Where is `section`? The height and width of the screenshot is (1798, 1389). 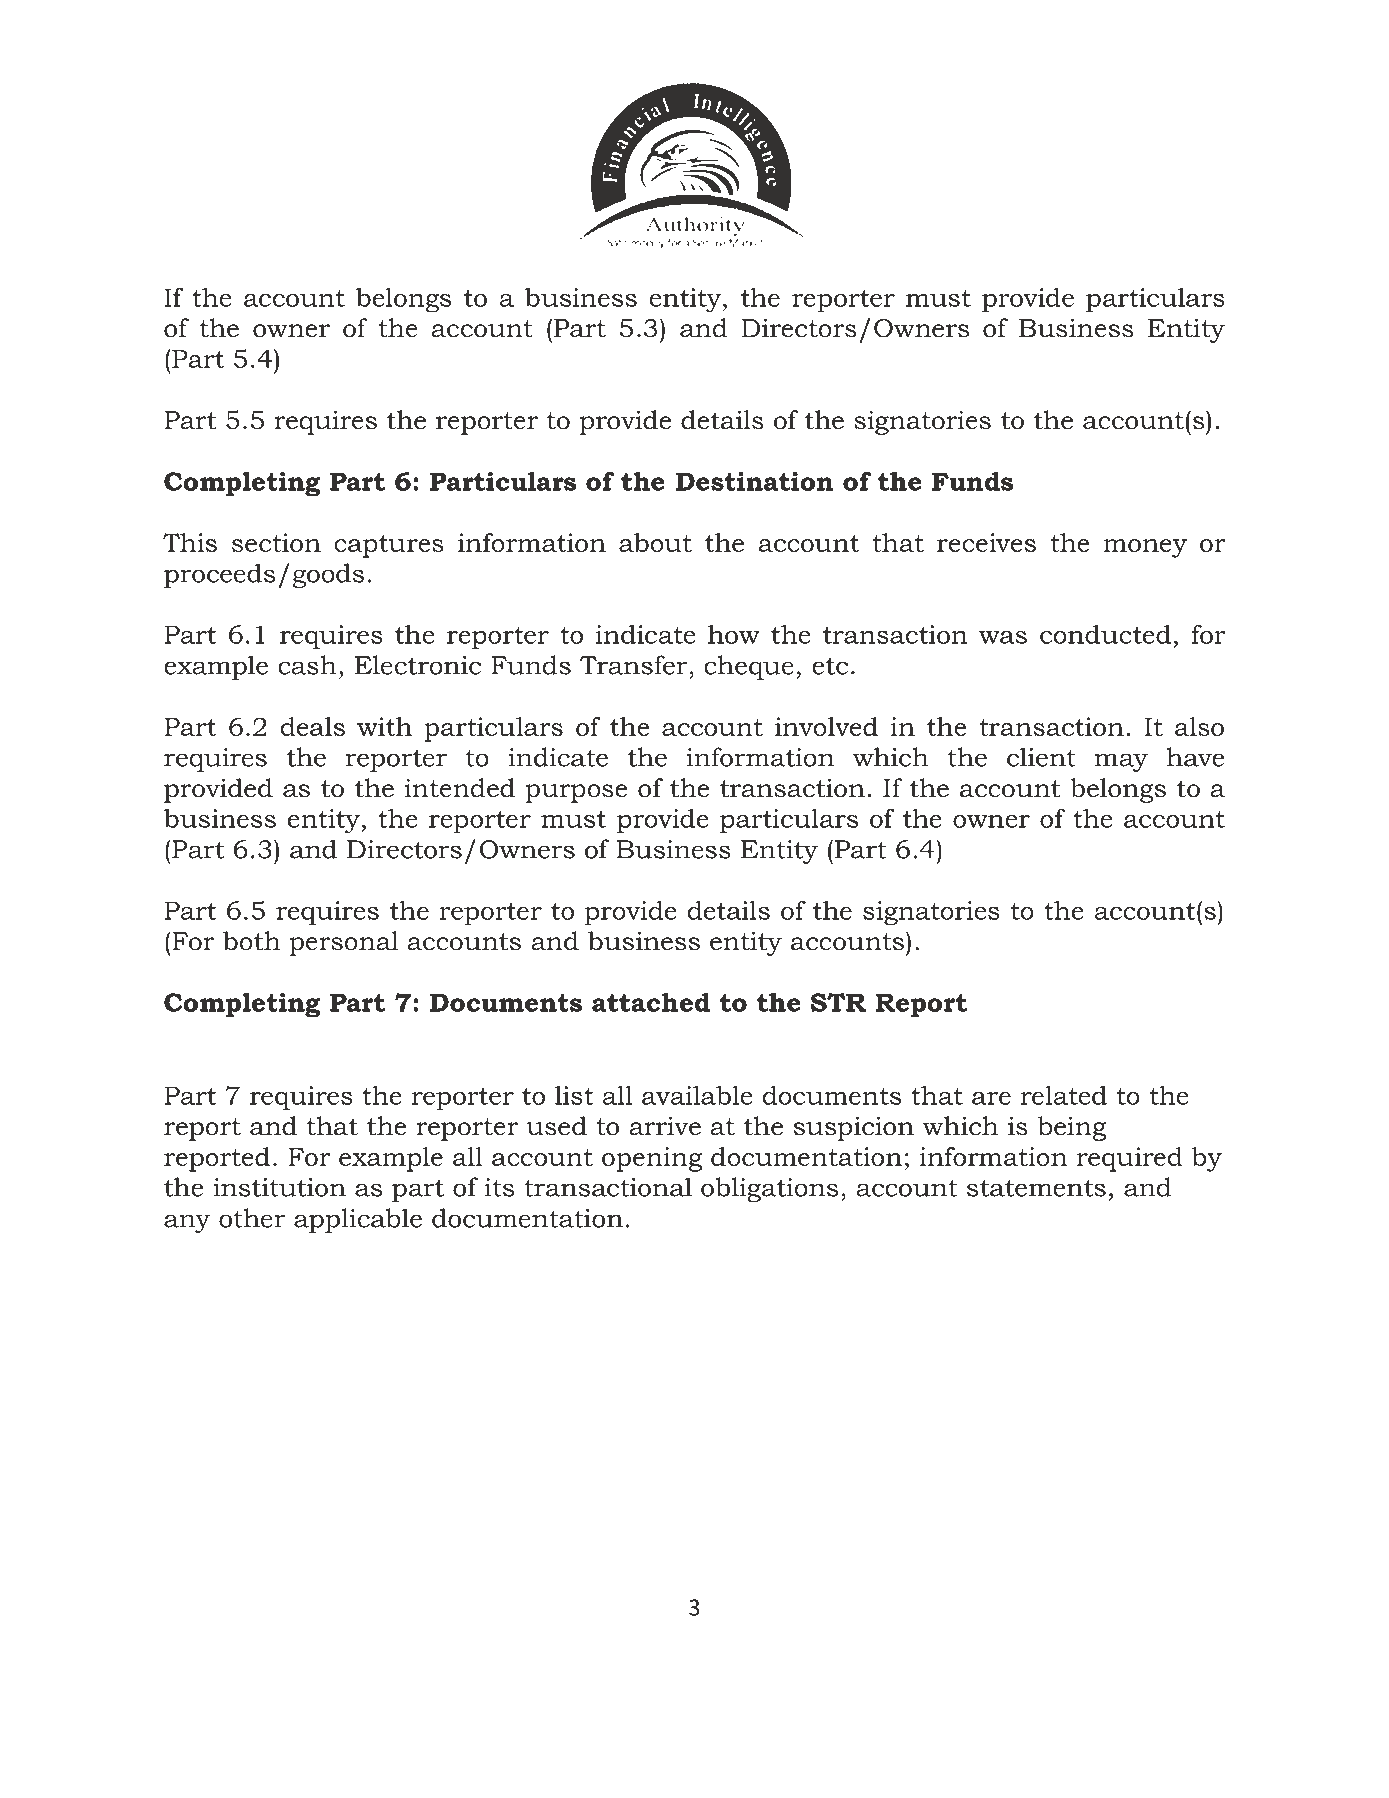 section is located at coordinates (276, 542).
